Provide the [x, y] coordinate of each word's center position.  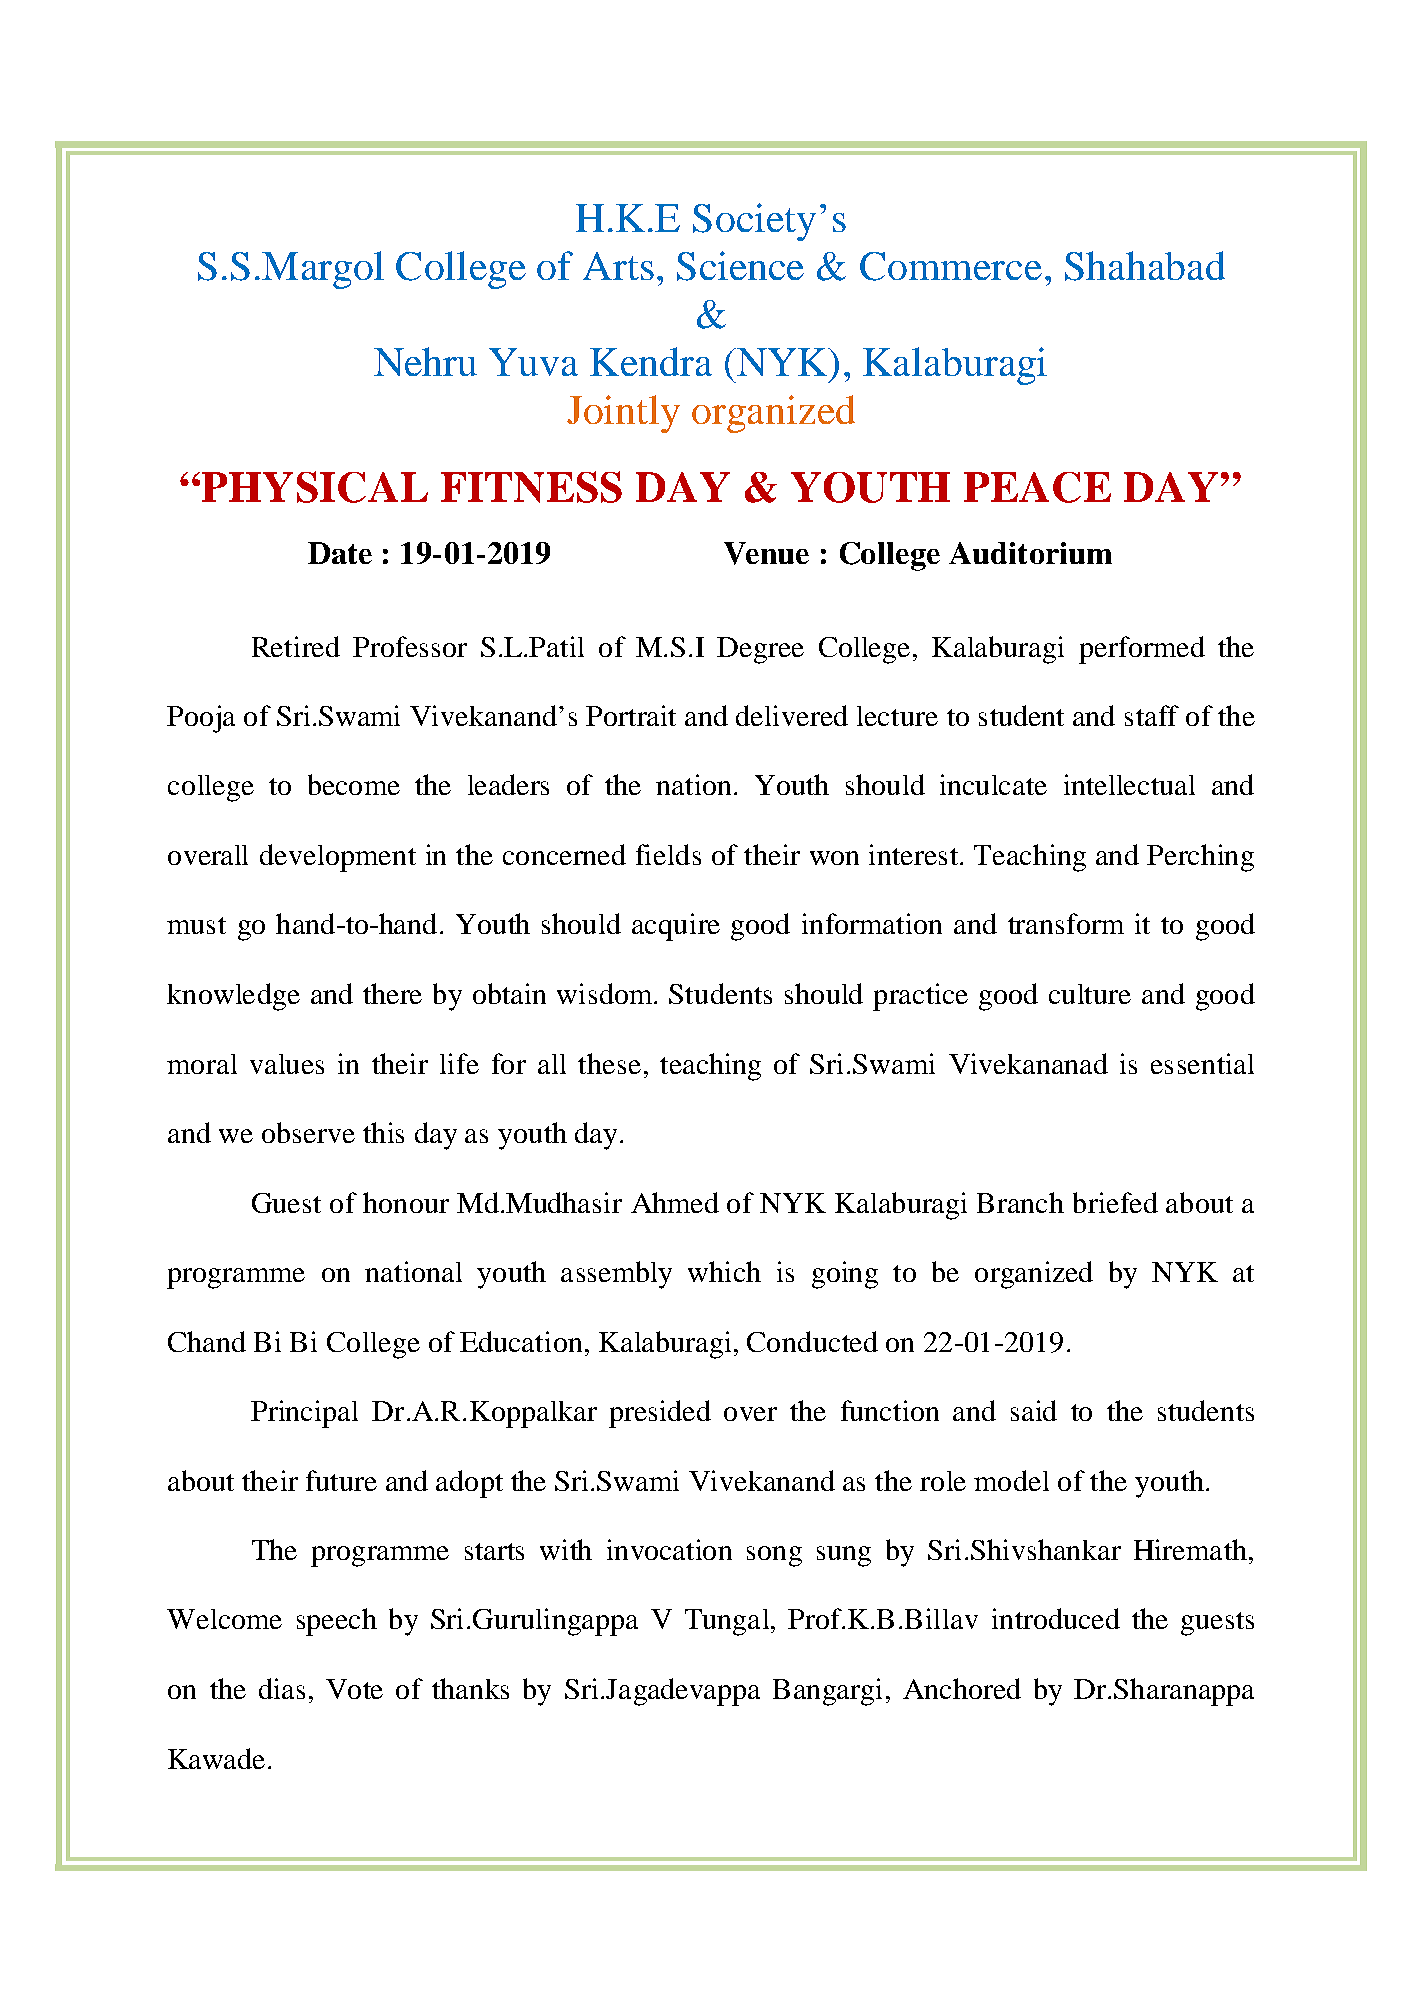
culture [1090, 994]
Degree [760, 650]
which [724, 1271]
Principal [304, 1414]
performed [1142, 650]
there [392, 993]
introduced [1056, 1618]
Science [740, 266]
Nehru [425, 361]
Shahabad [1145, 266]
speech [337, 1622]
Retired [296, 646]
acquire [676, 927]
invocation [669, 1549]
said [1034, 1410]
